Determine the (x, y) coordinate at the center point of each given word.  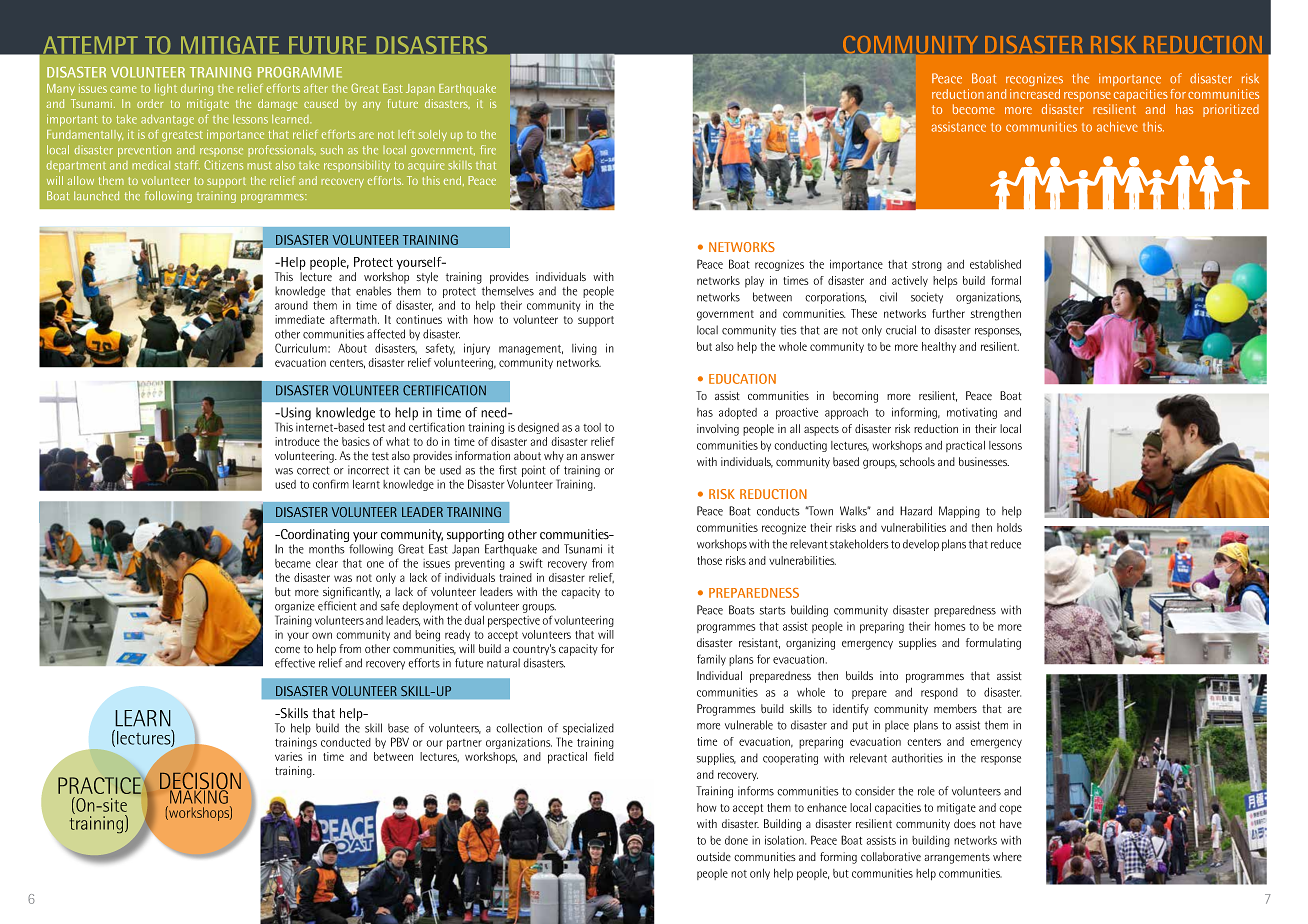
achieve (1117, 127)
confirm (331, 484)
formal (1006, 280)
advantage (167, 120)
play (754, 282)
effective (295, 663)
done (736, 840)
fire (488, 150)
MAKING (200, 796)
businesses (984, 461)
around (291, 305)
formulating (993, 644)
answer (597, 457)
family (711, 660)
